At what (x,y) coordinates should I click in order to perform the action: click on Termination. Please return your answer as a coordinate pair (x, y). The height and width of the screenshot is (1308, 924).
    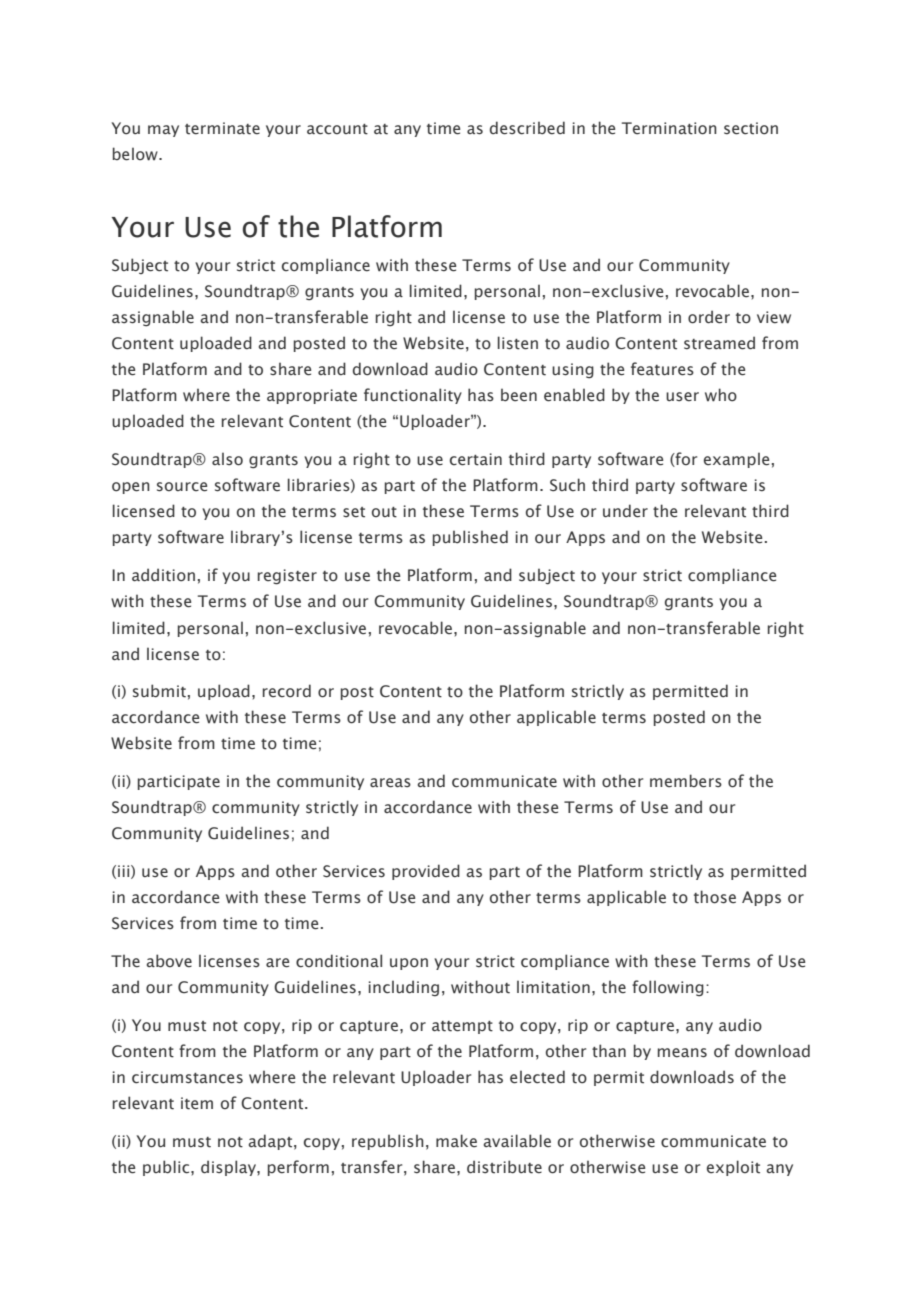
    Looking at the image, I should click on (669, 128).
